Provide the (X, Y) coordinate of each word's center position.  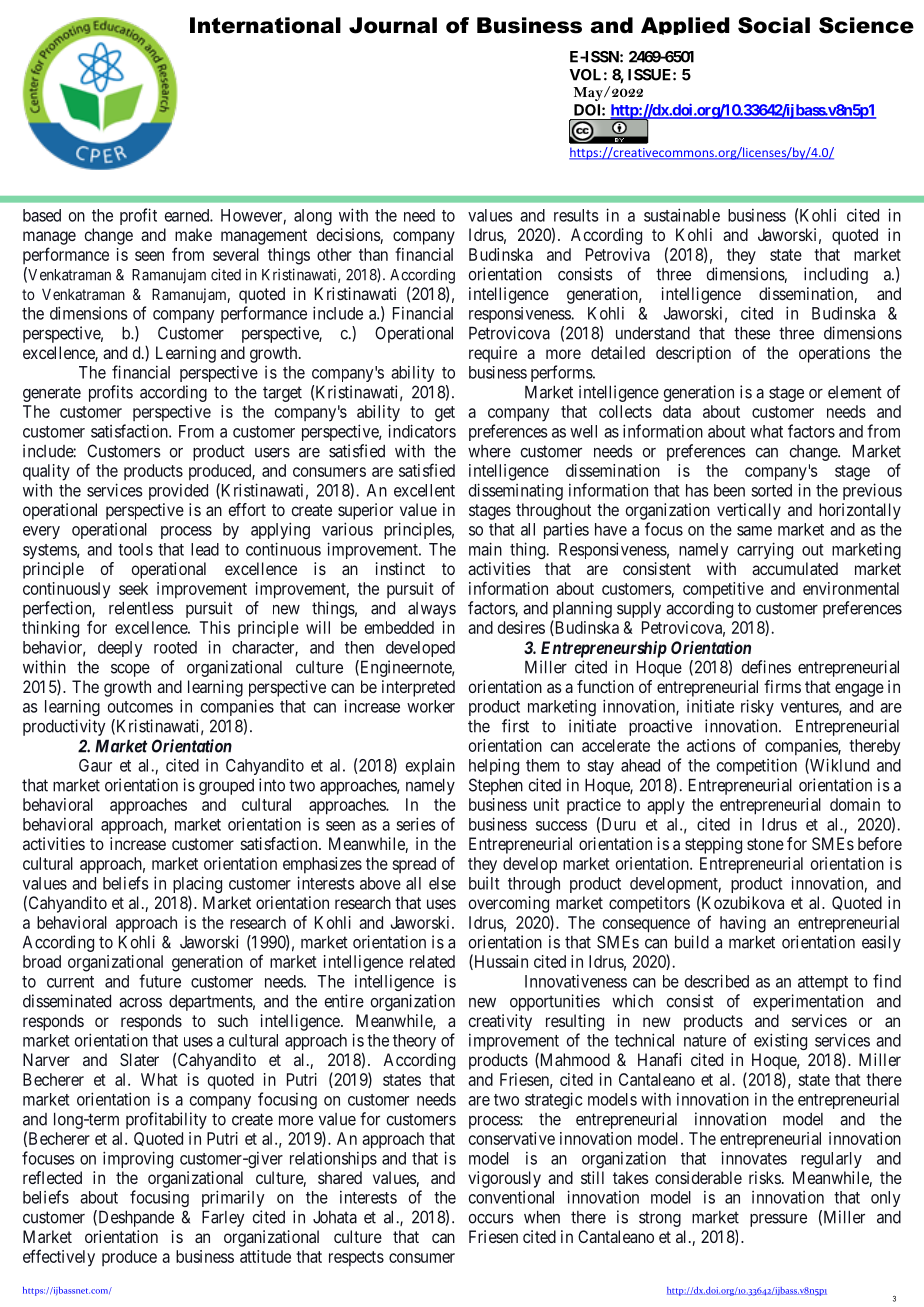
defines (766, 667)
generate (52, 394)
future (160, 981)
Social (774, 25)
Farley (223, 1218)
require (493, 354)
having (743, 924)
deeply (120, 649)
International (265, 25)
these (752, 333)
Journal (393, 25)
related (432, 961)
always (432, 610)
